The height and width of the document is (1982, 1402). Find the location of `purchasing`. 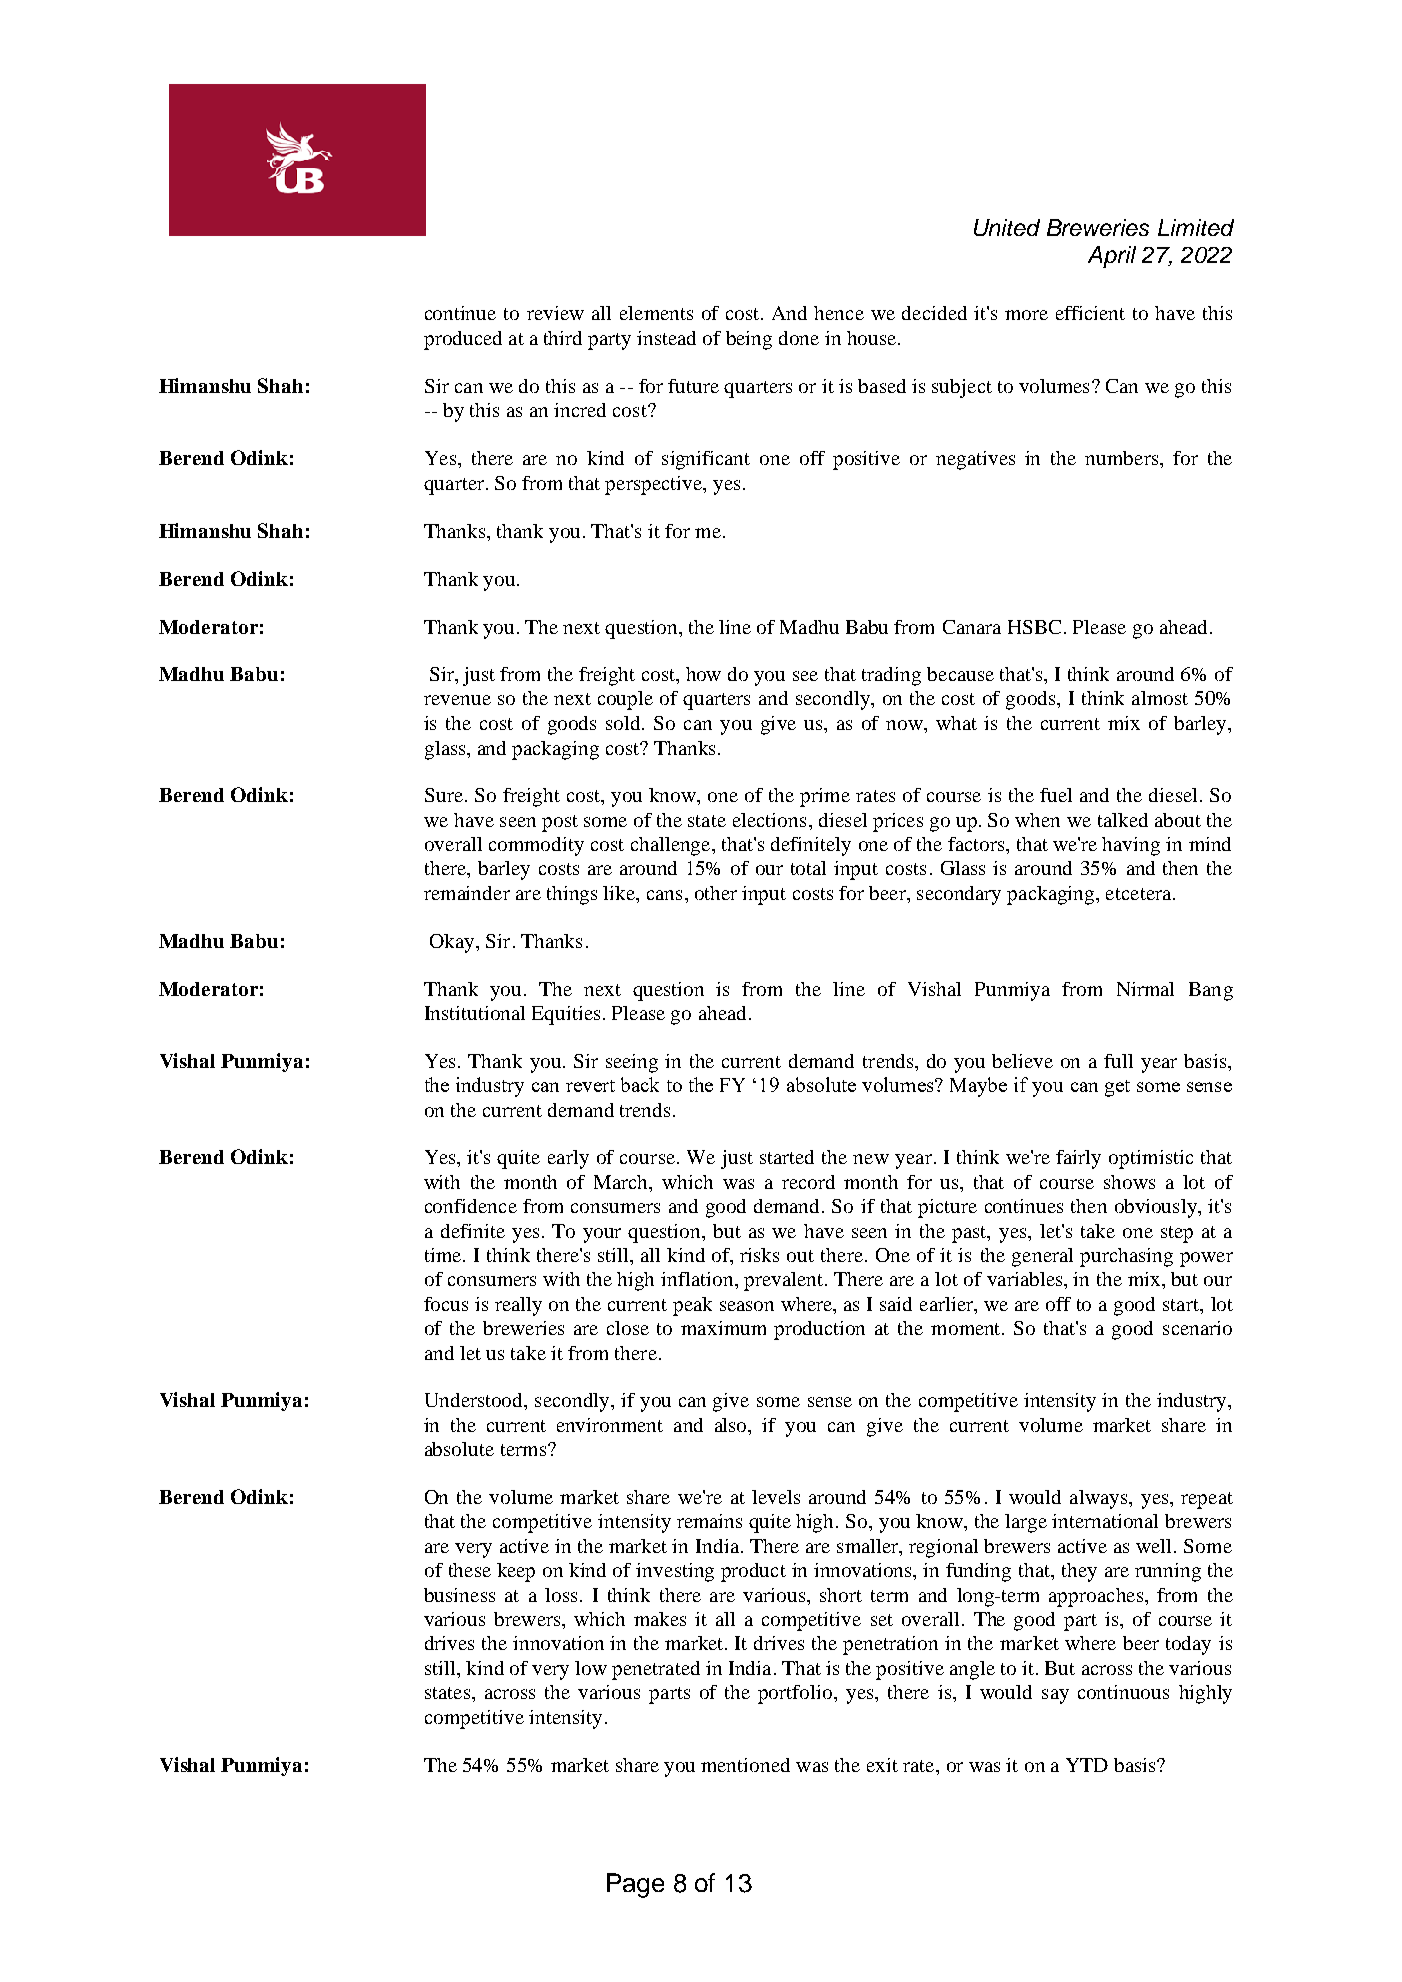

purchasing is located at coordinates (1126, 1257).
